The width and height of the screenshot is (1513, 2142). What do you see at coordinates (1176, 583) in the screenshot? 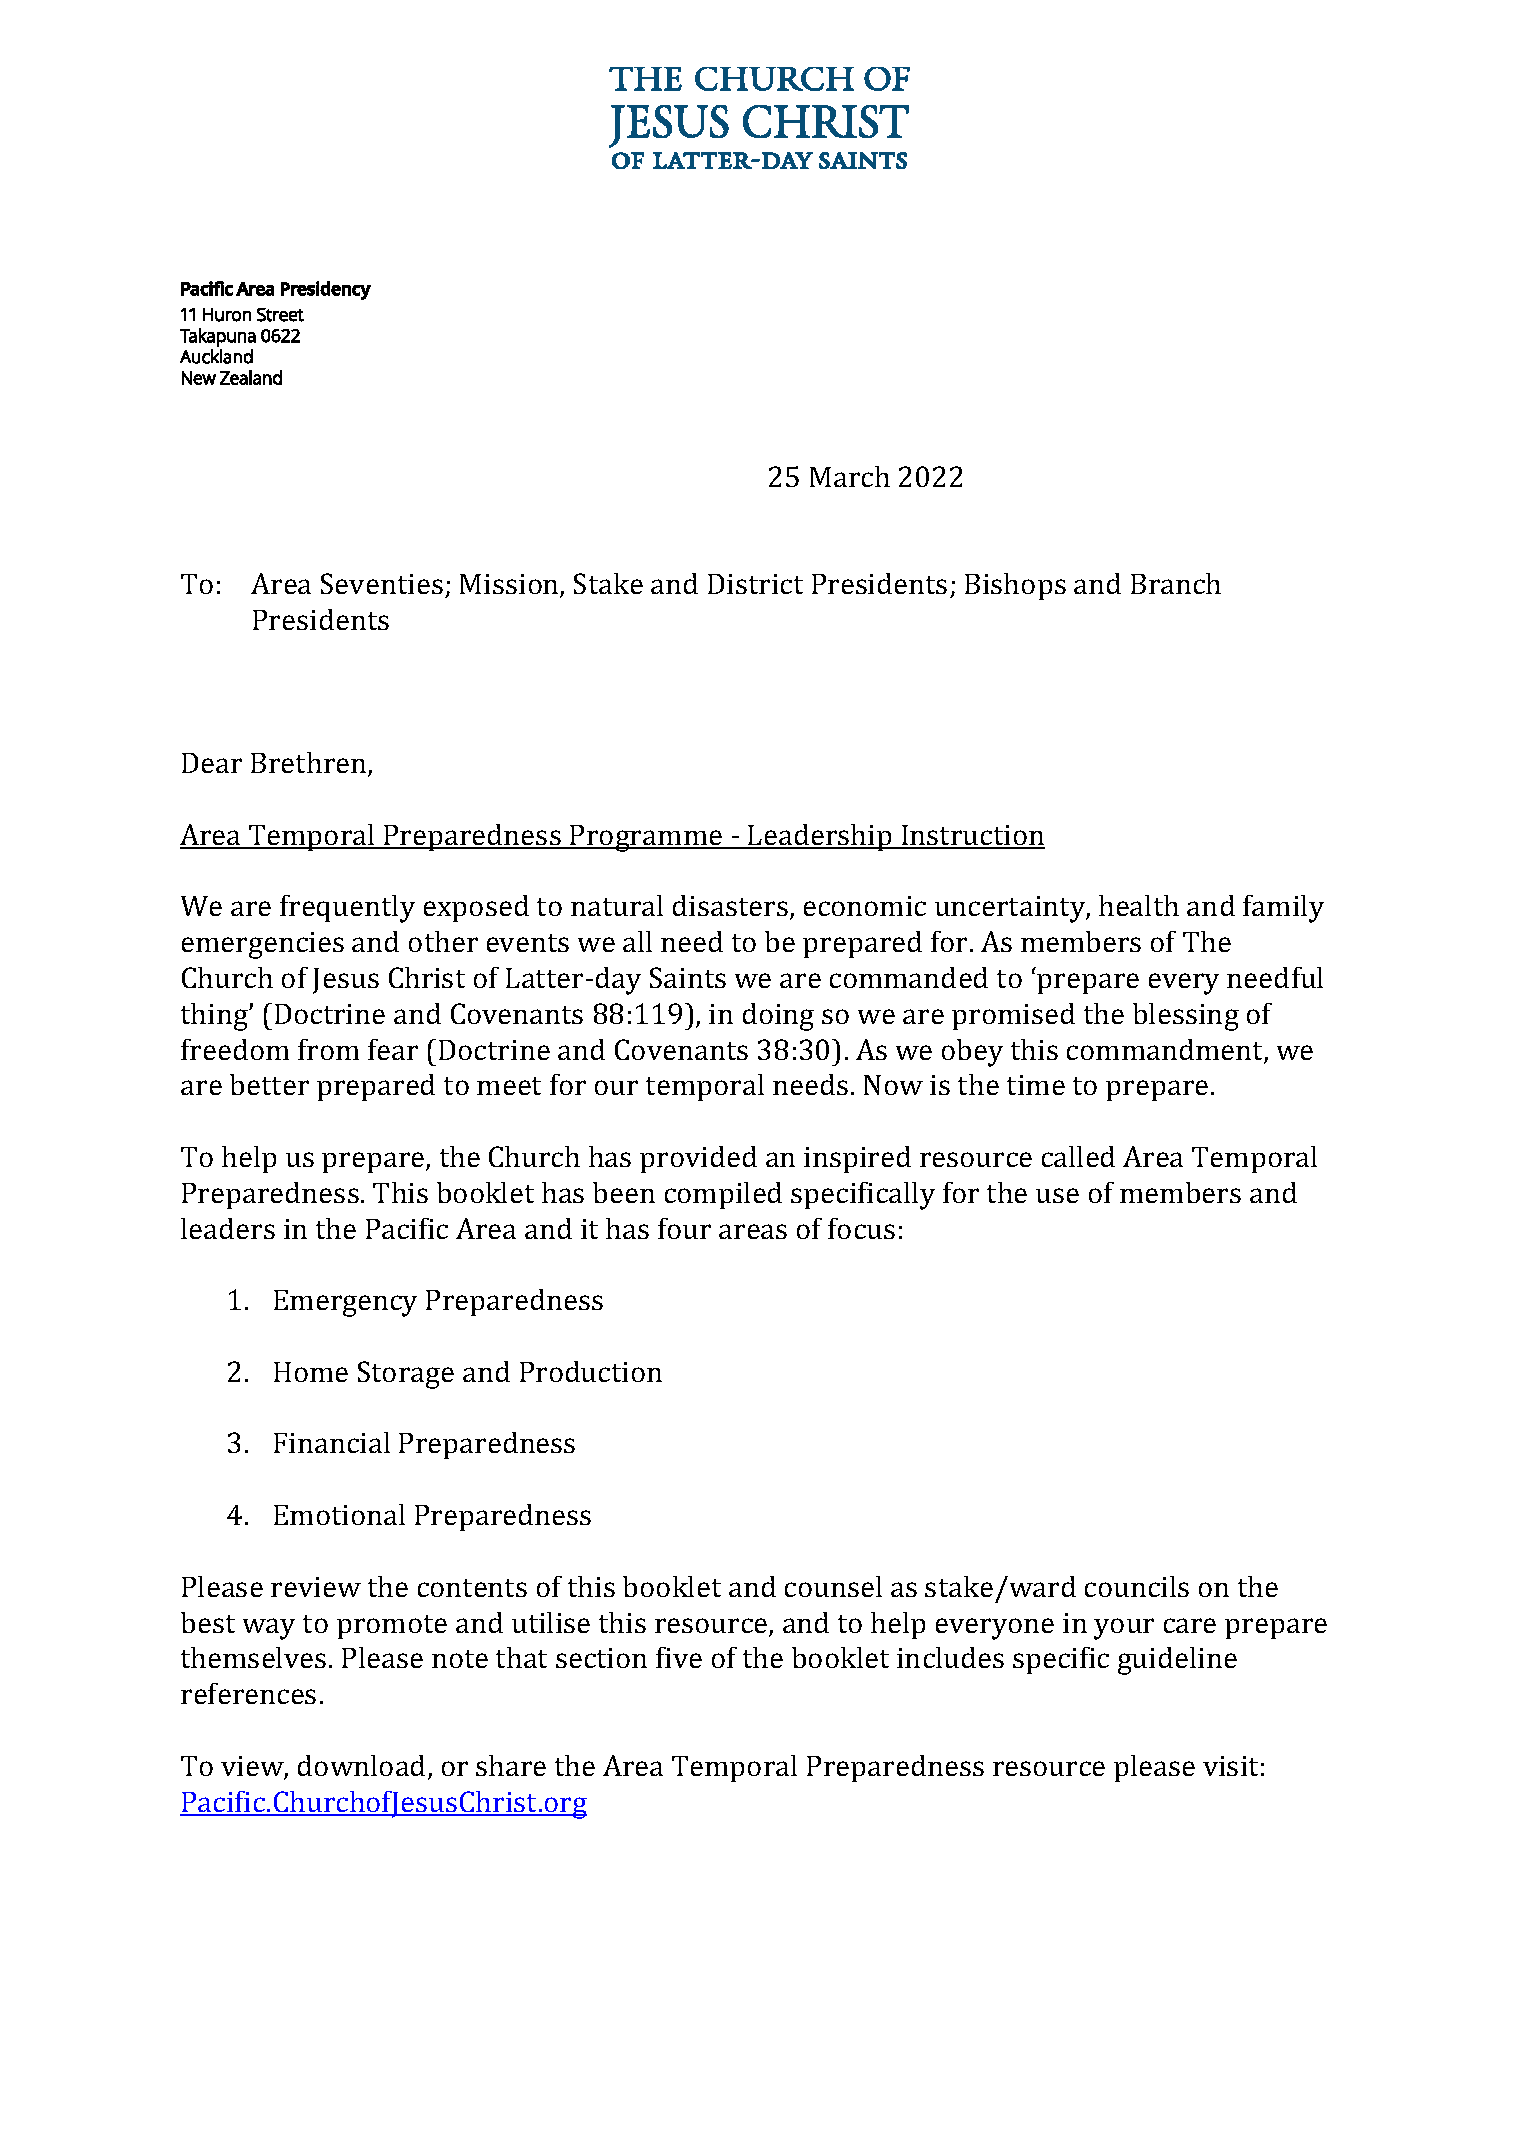
I see `Branch` at bounding box center [1176, 583].
